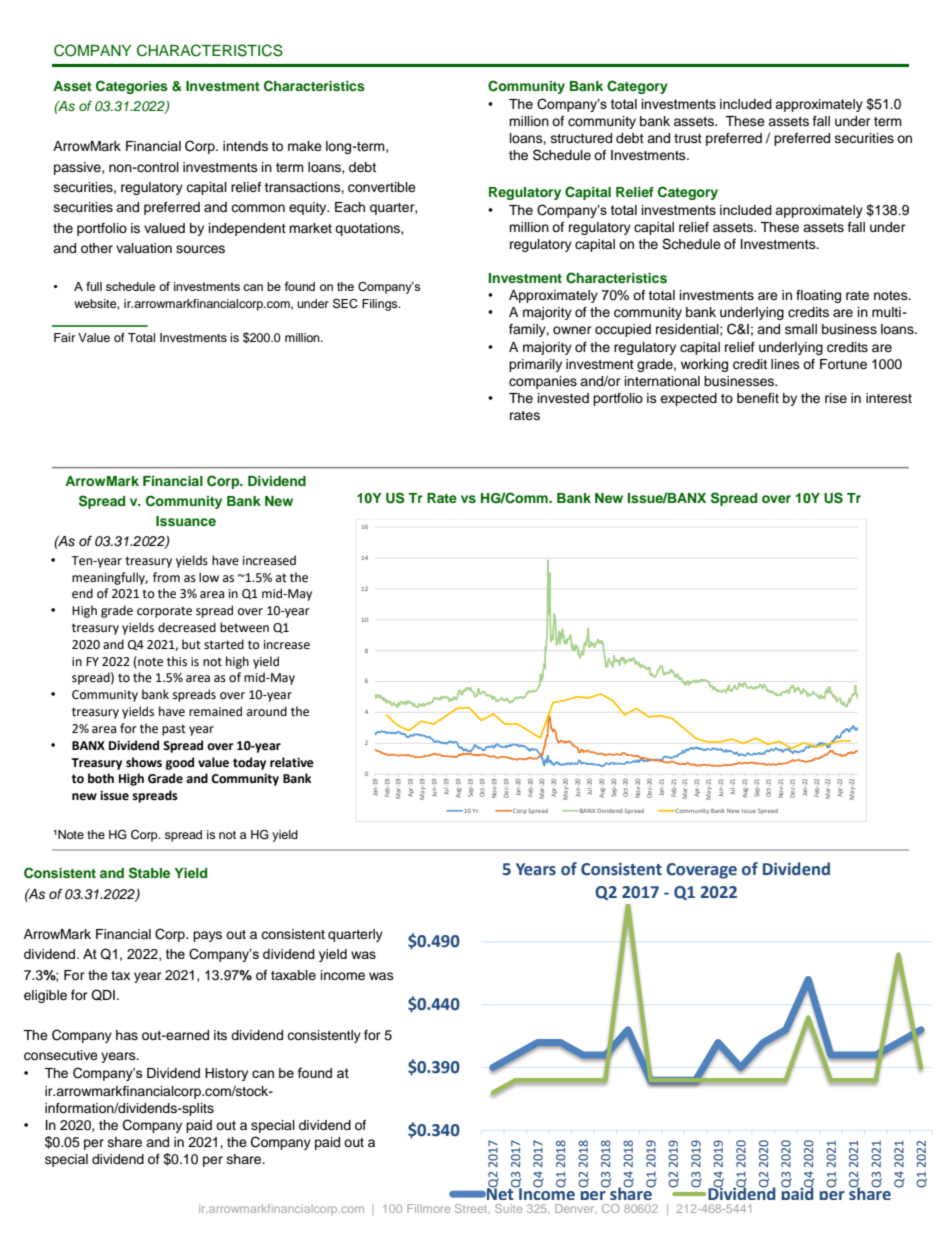  I want to click on History, so click(226, 1074).
